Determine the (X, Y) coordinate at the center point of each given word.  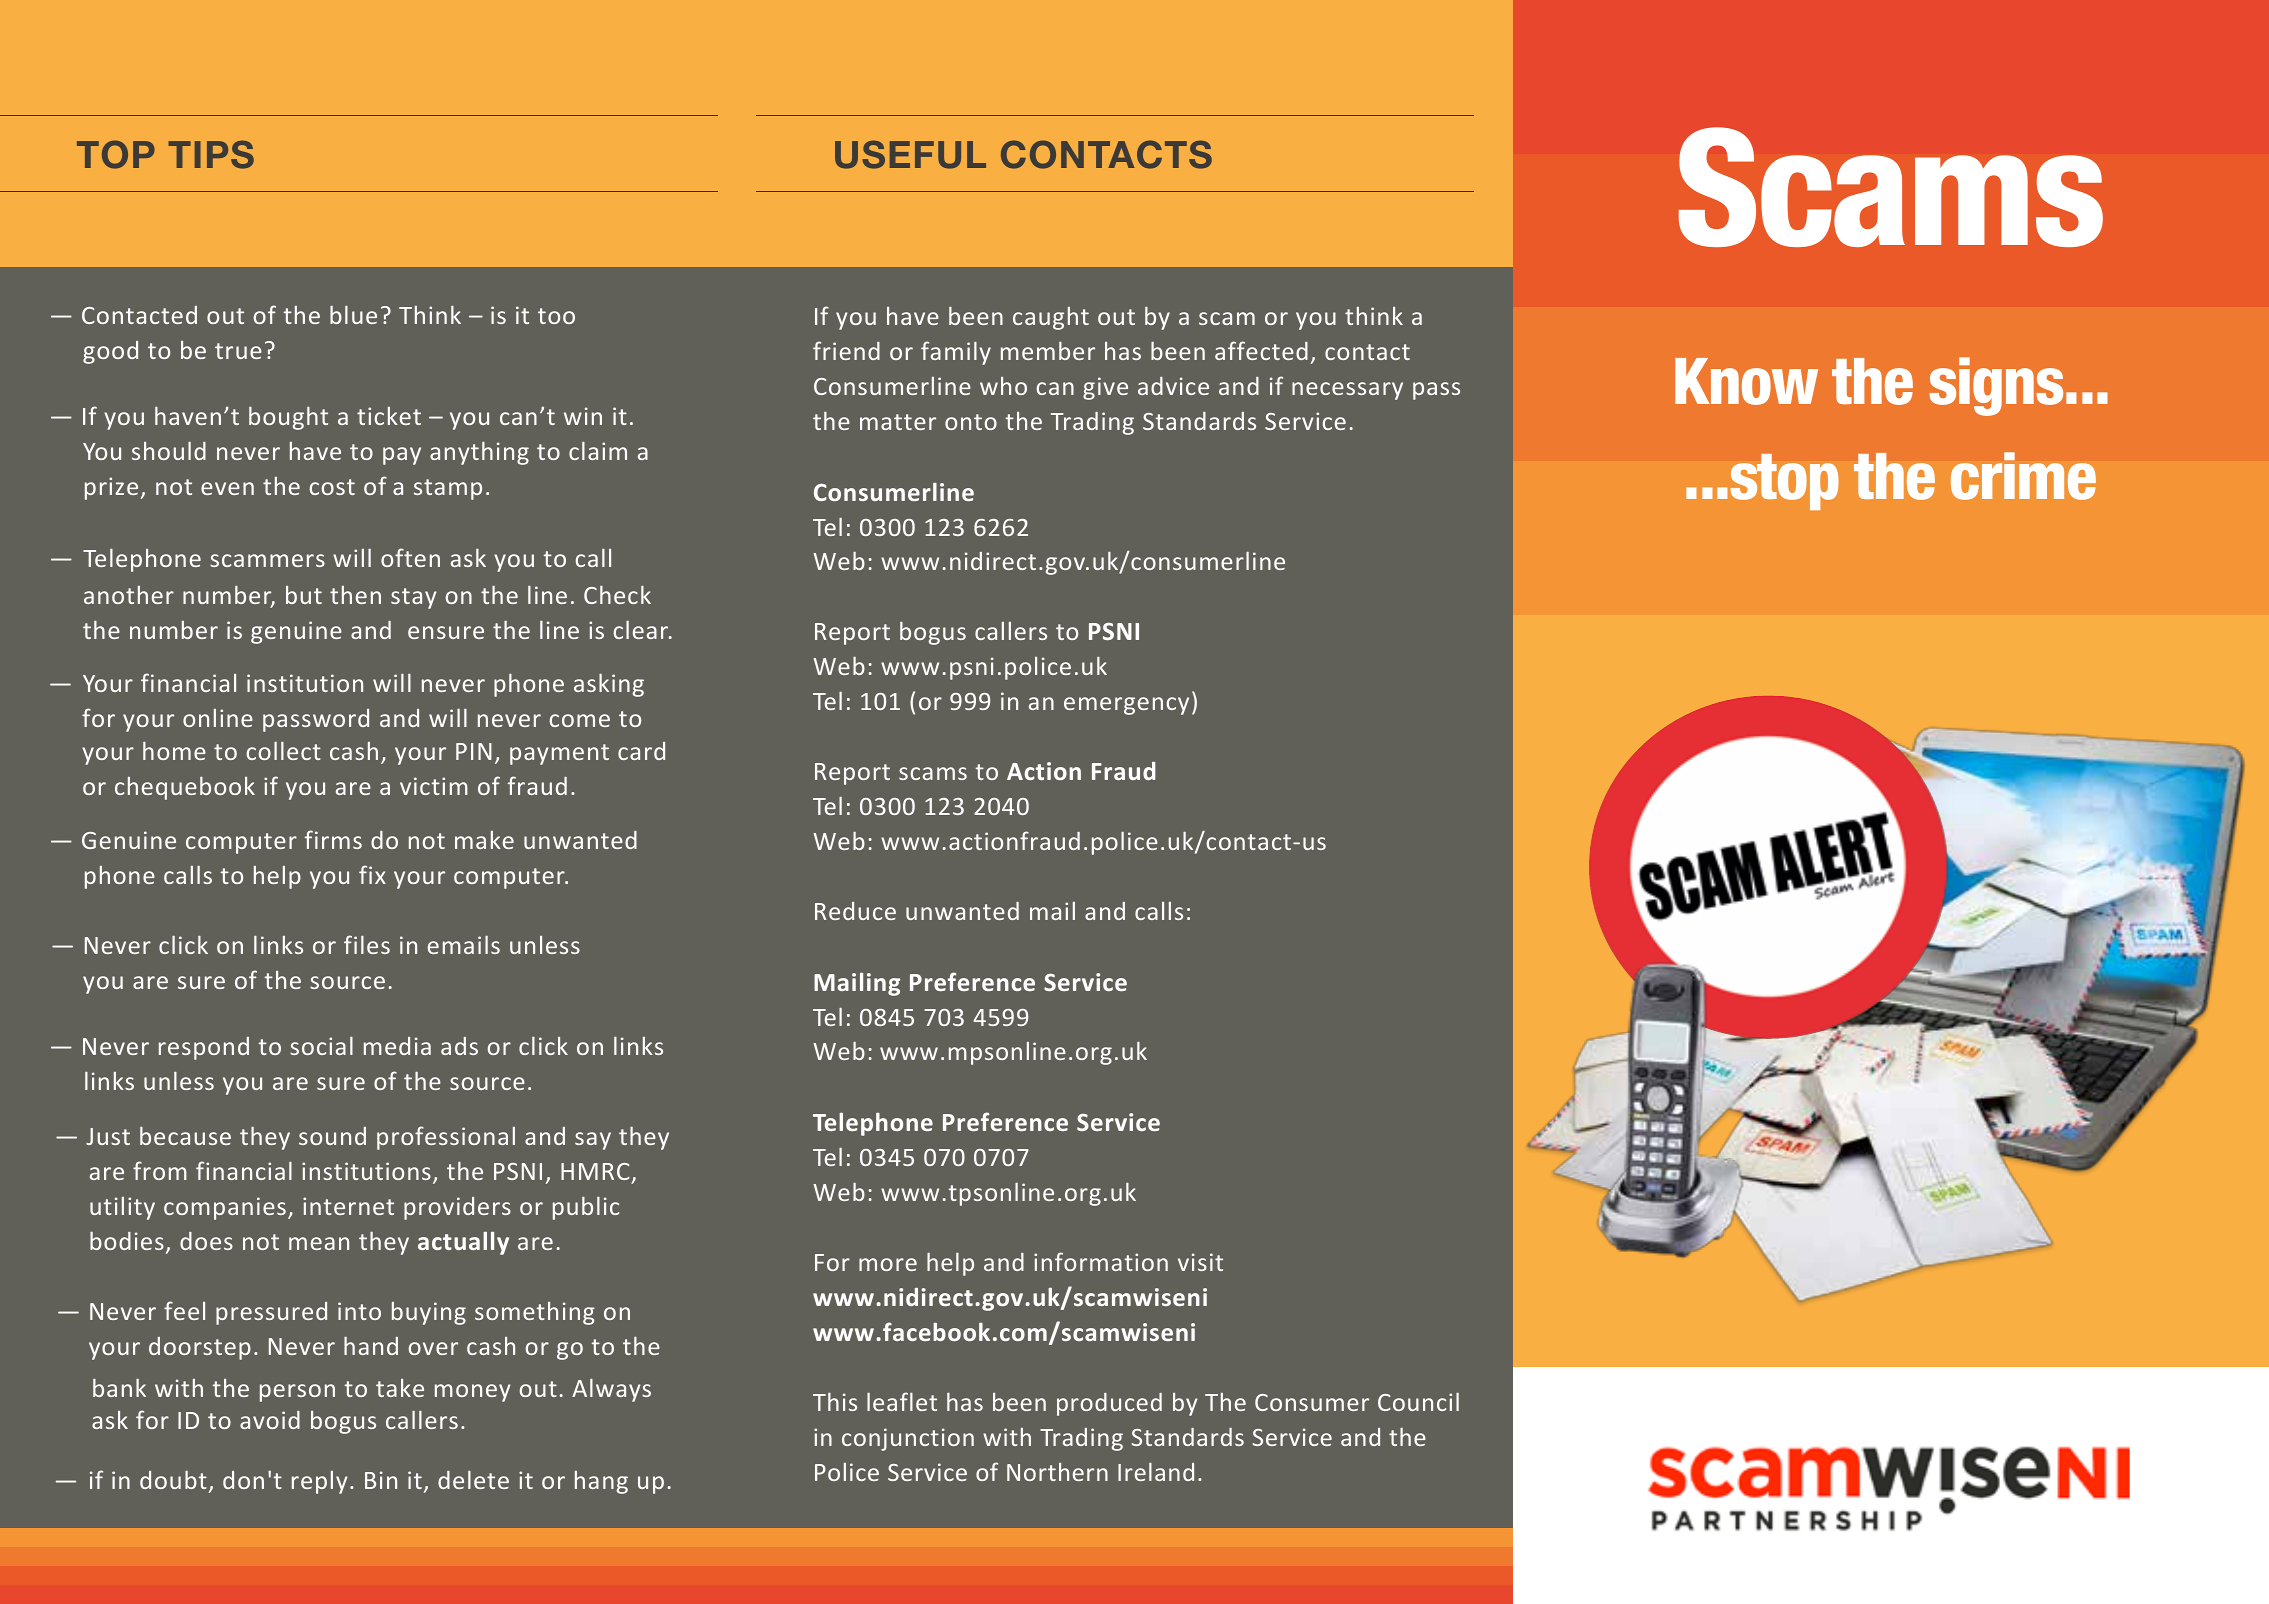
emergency (1126, 706)
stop (1785, 482)
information (1101, 1261)
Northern (1057, 1472)
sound (332, 1136)
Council (1418, 1401)
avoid (270, 1420)
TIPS (211, 154)
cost (332, 487)
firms (333, 839)
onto (971, 422)
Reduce (855, 911)
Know (1746, 381)
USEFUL (910, 154)
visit (1200, 1262)
